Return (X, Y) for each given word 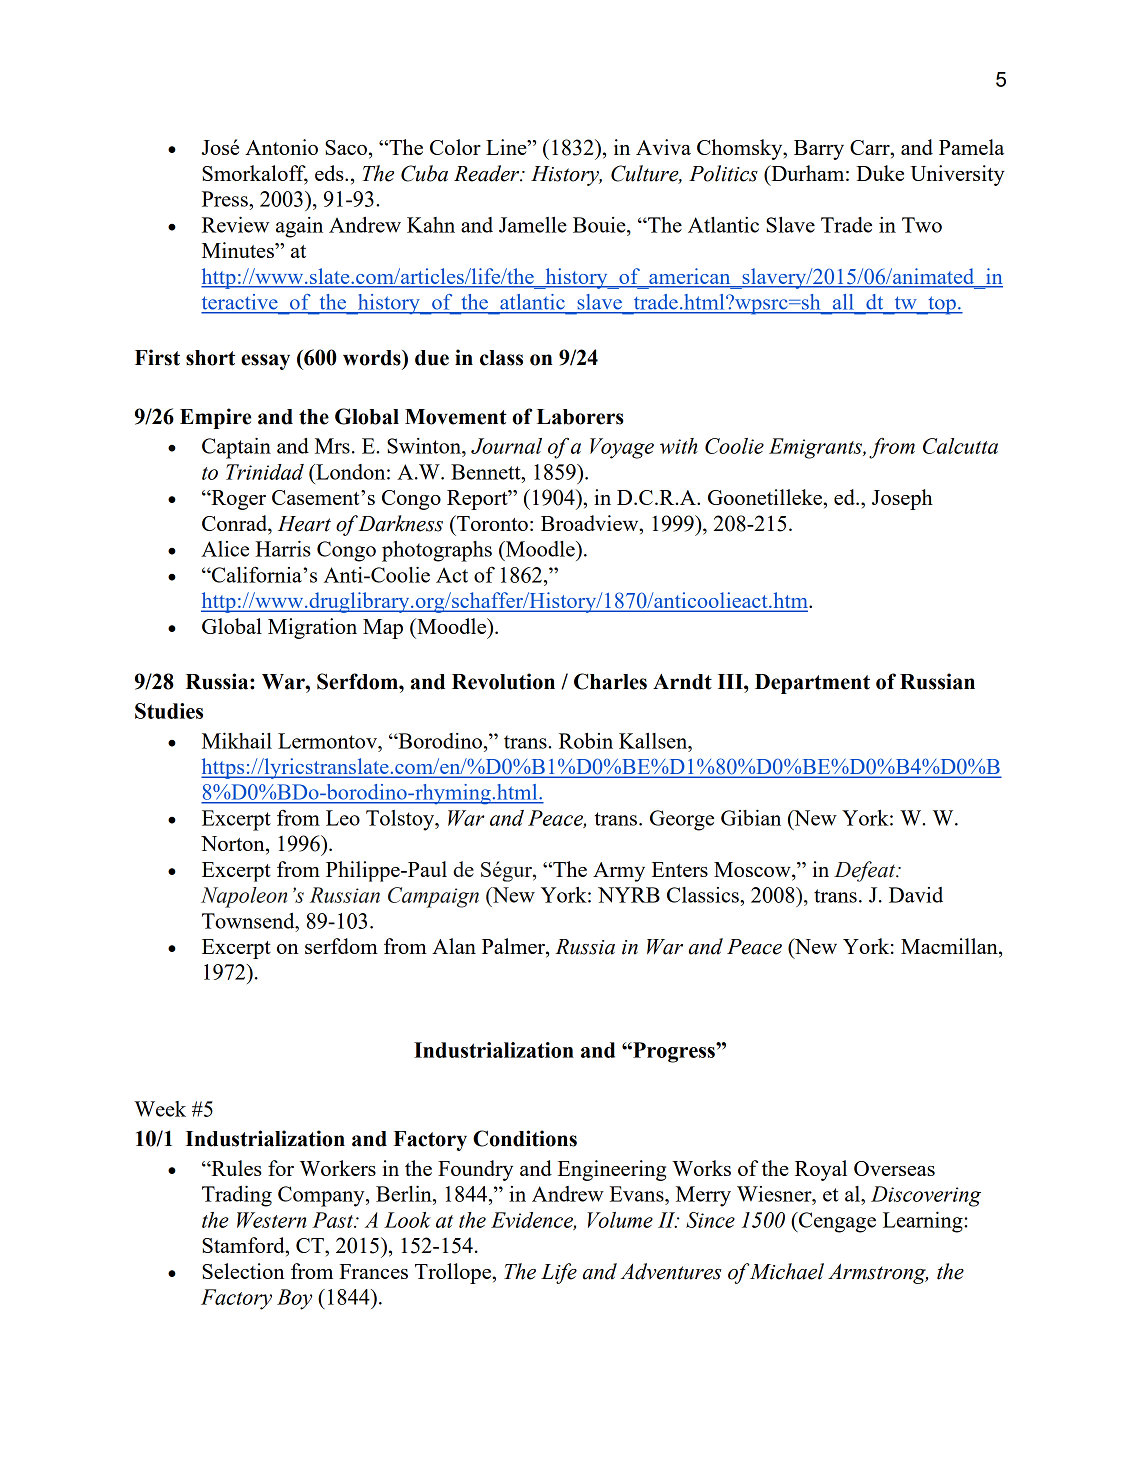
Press (226, 199)
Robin (586, 741)
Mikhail (237, 741)
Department (812, 684)
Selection (243, 1271)
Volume (620, 1220)
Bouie (600, 225)
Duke (880, 173)
